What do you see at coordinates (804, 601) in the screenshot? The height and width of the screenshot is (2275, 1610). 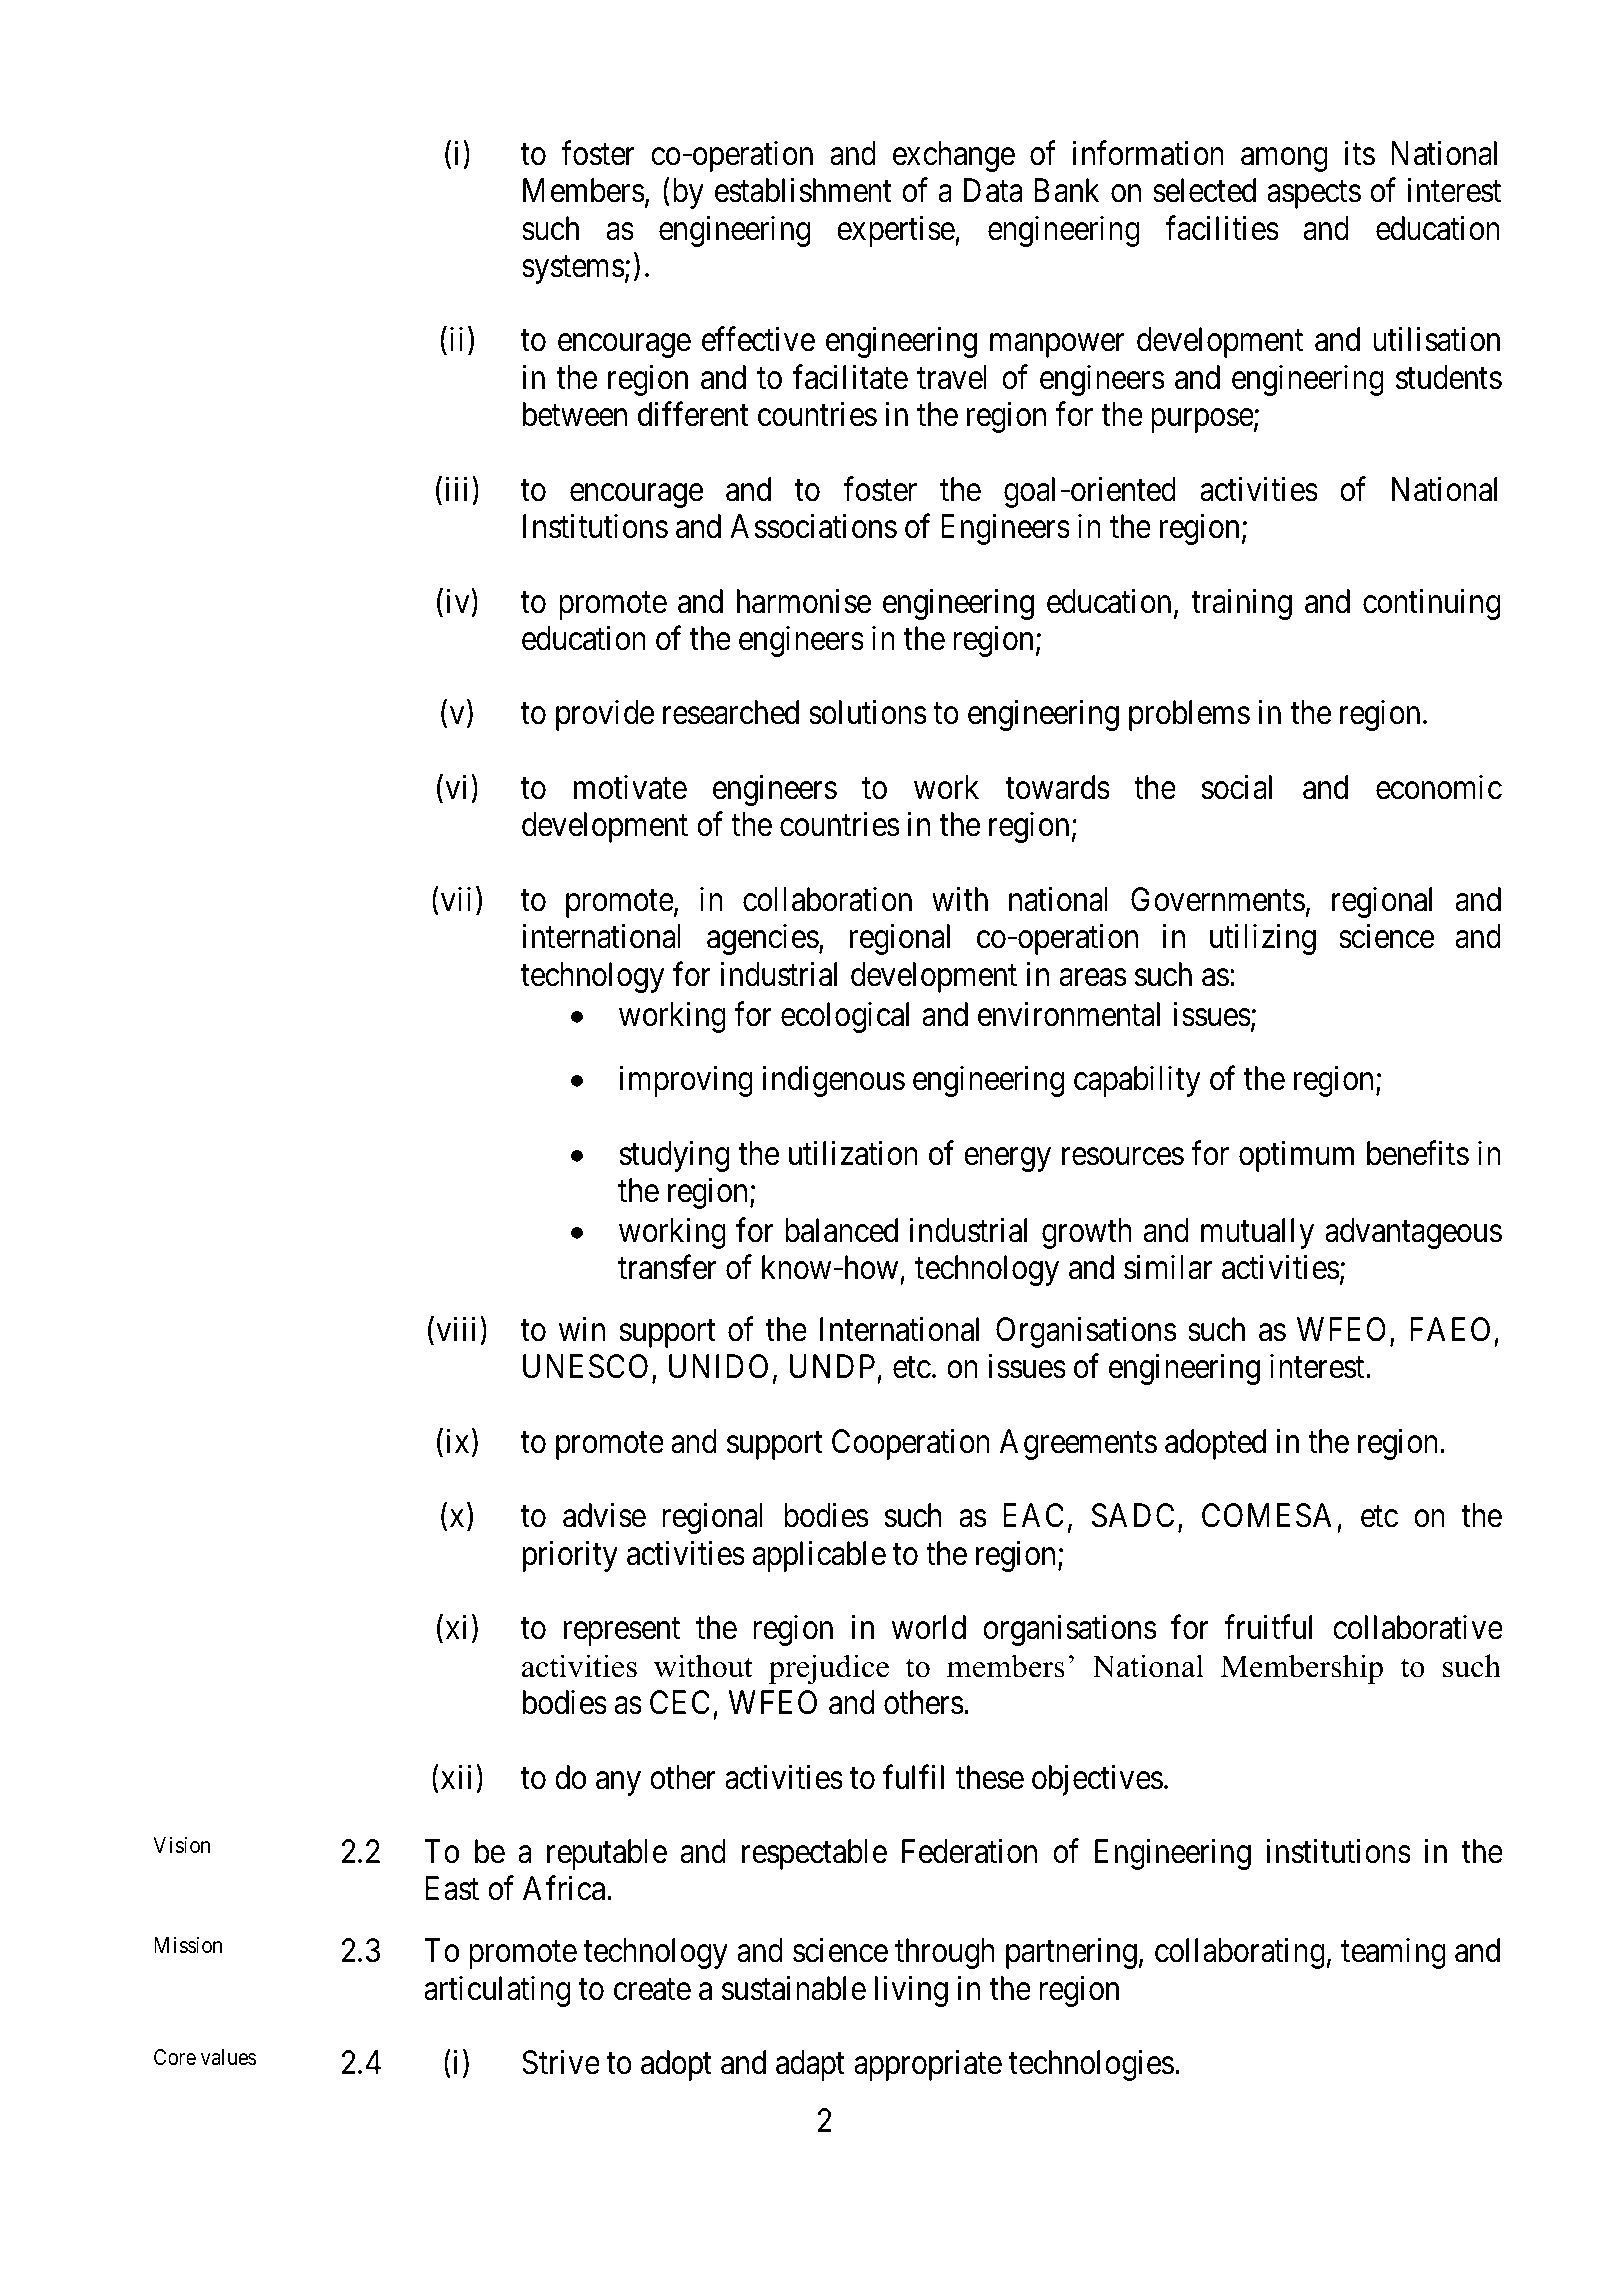 I see `harmonise` at bounding box center [804, 601].
